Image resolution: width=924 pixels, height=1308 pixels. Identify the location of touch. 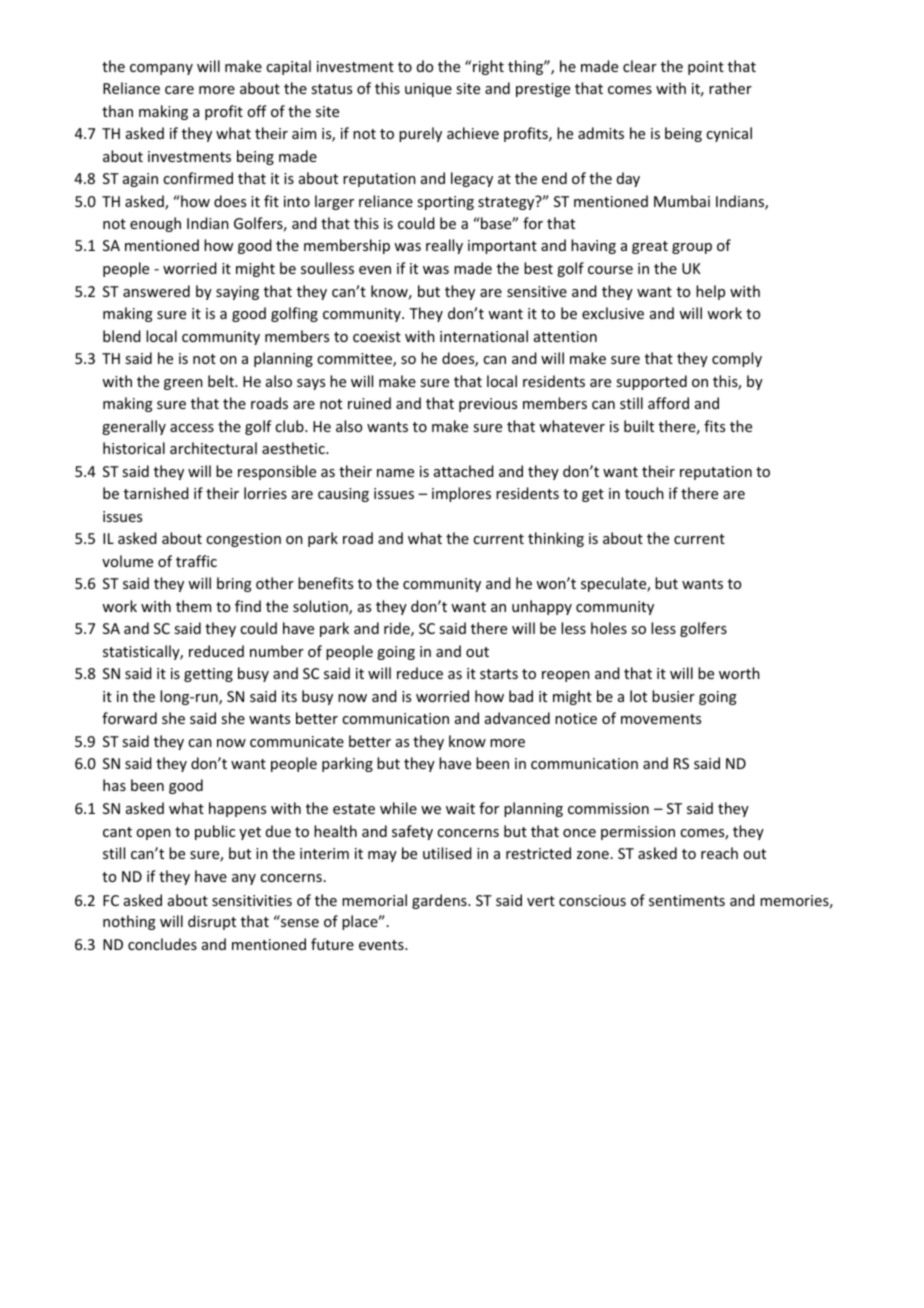
(644, 493).
